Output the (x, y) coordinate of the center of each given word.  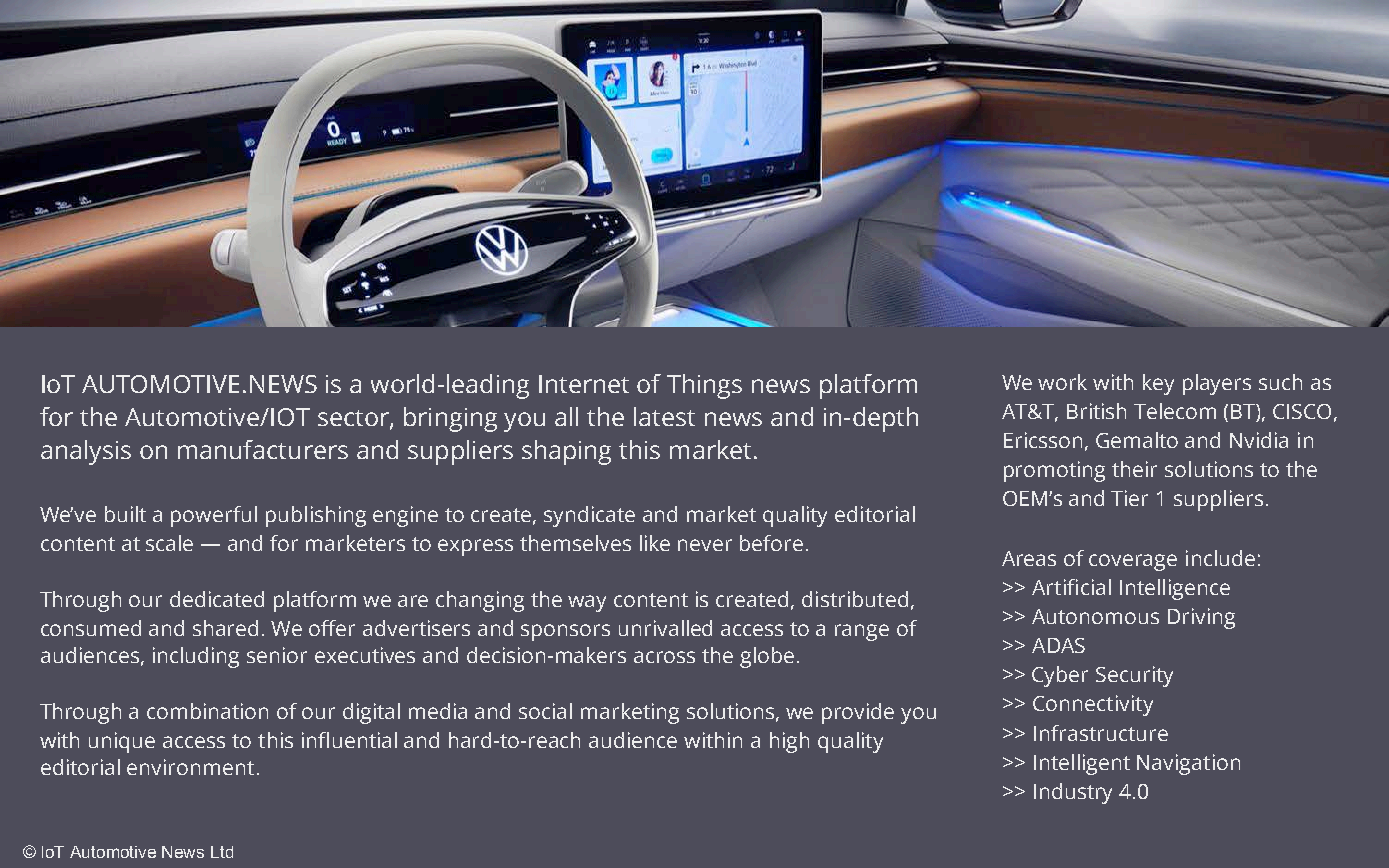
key (1158, 384)
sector (354, 419)
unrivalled (665, 628)
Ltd (222, 852)
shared (225, 628)
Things (704, 386)
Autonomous (1095, 616)
